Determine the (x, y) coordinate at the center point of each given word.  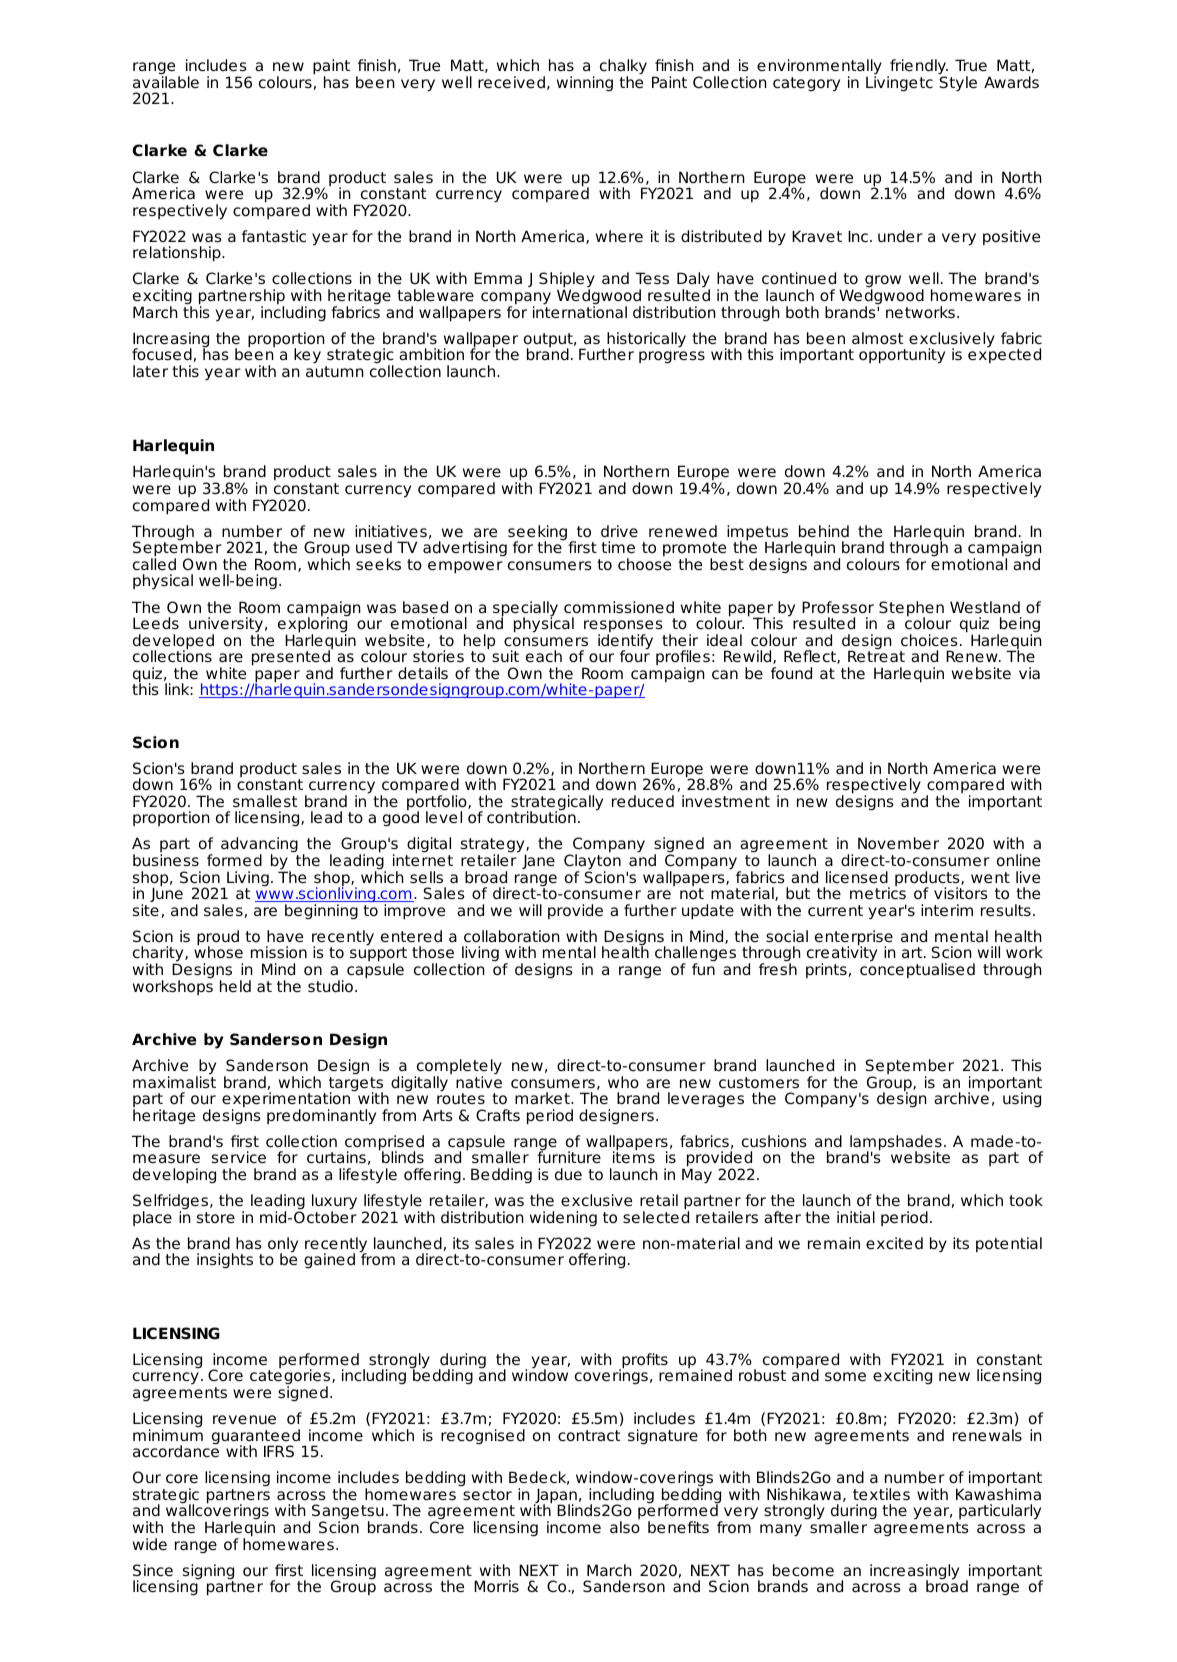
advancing (260, 846)
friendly (918, 68)
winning (585, 83)
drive (619, 531)
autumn (335, 371)
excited (894, 1243)
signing (208, 1573)
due (568, 1174)
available (166, 82)
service (239, 1157)
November (898, 843)
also (625, 1527)
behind (824, 531)
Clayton (592, 863)
